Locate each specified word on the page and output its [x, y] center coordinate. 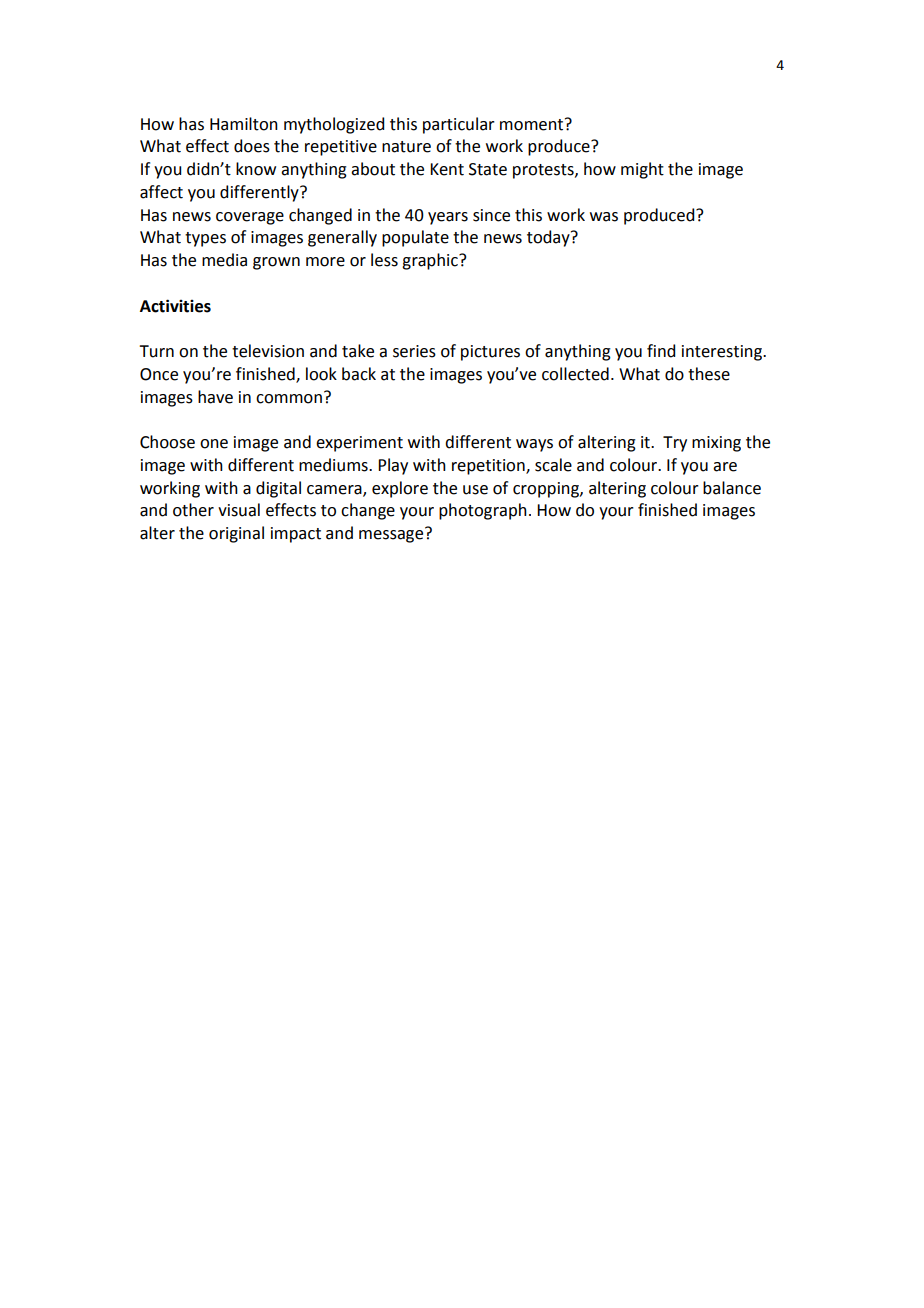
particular [459, 125]
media [224, 260]
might [642, 170]
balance [732, 488]
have [215, 397]
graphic [431, 261]
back [359, 374]
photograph [483, 511]
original [236, 534]
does [252, 146]
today [549, 238]
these [709, 374]
